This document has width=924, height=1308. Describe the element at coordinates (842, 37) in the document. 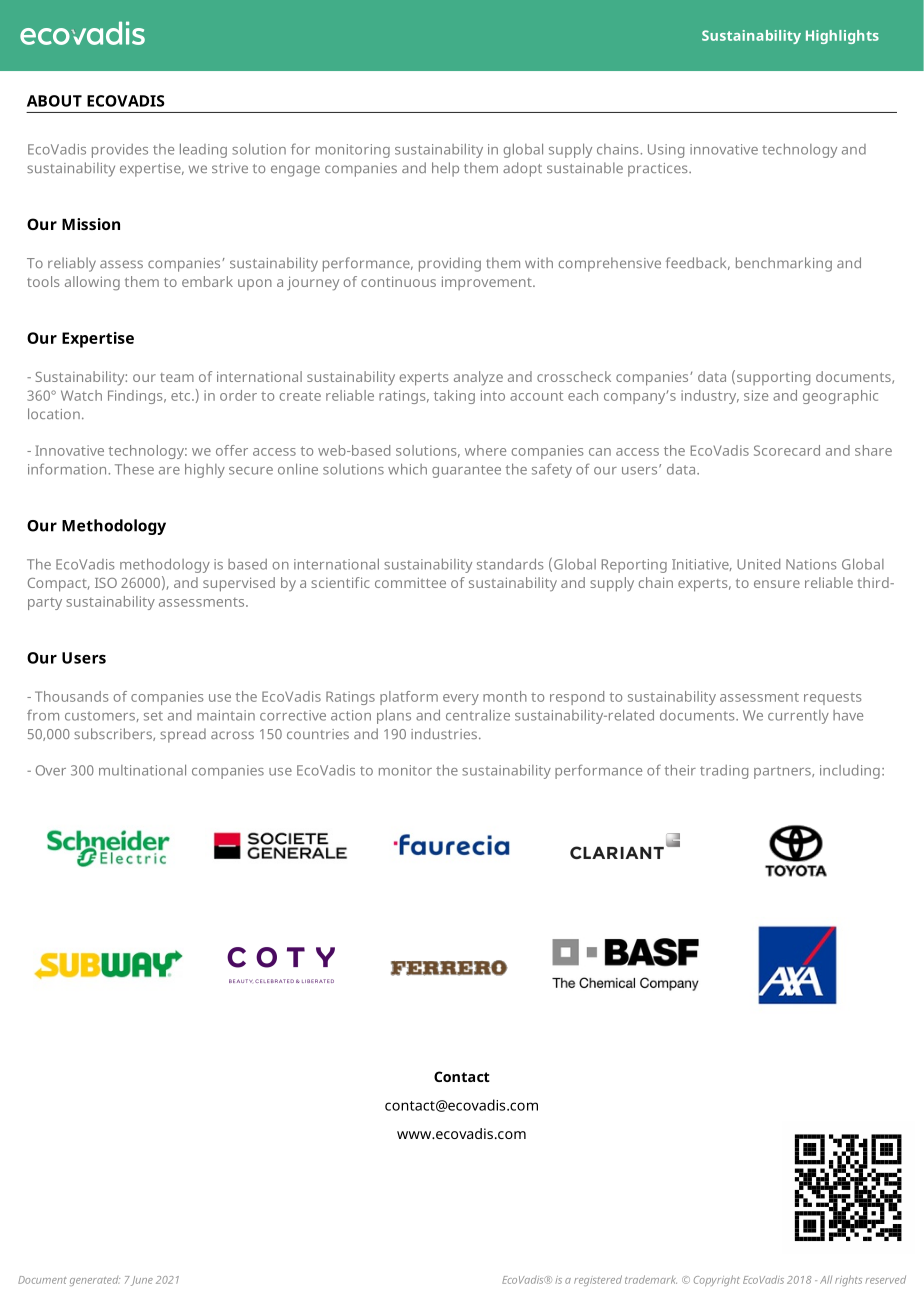

I see `Highlights` at that location.
